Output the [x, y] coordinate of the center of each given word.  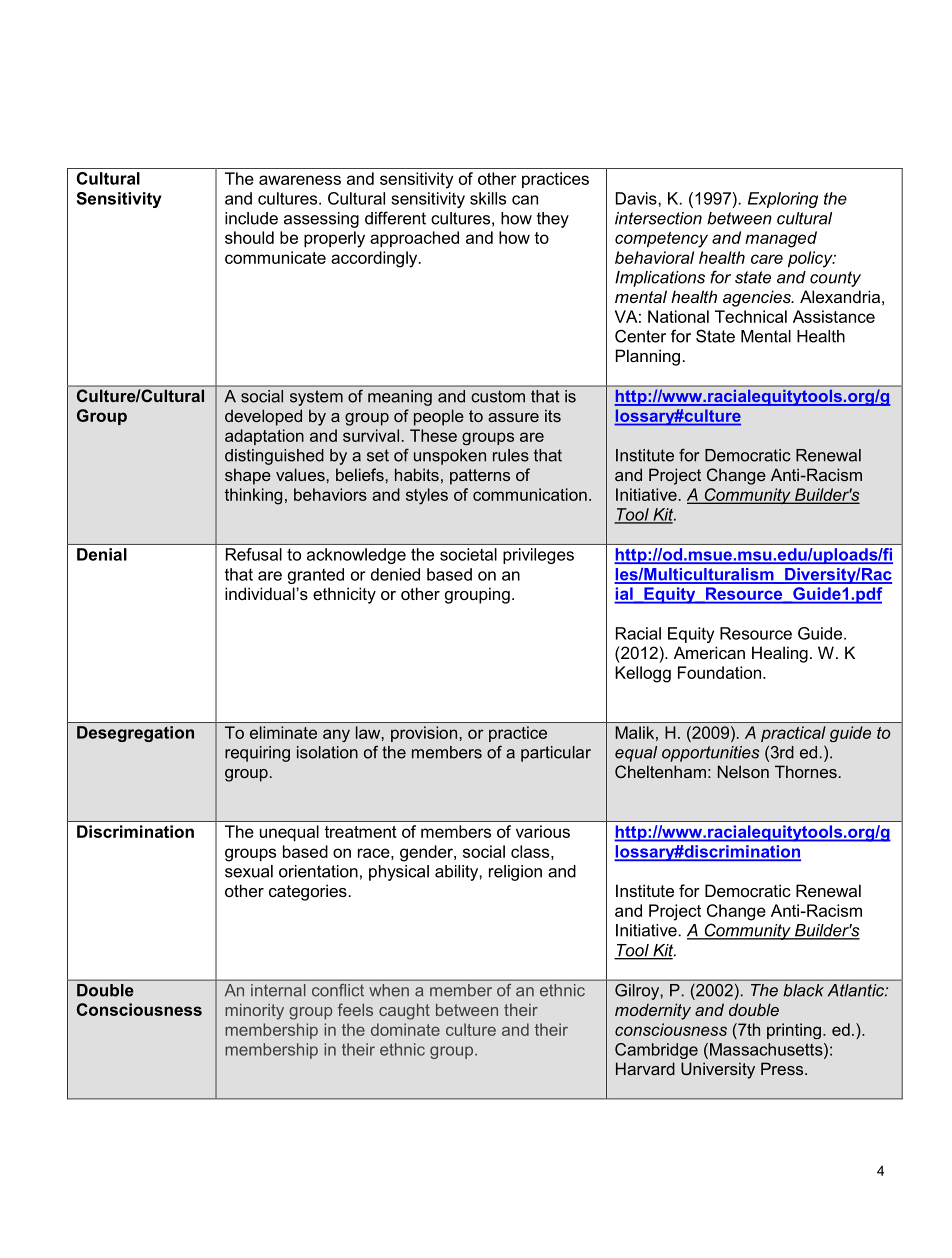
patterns [480, 477]
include [251, 218]
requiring [257, 754]
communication [530, 494]
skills [488, 198]
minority [254, 1012]
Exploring [783, 200]
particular [556, 754]
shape [248, 476]
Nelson [743, 771]
